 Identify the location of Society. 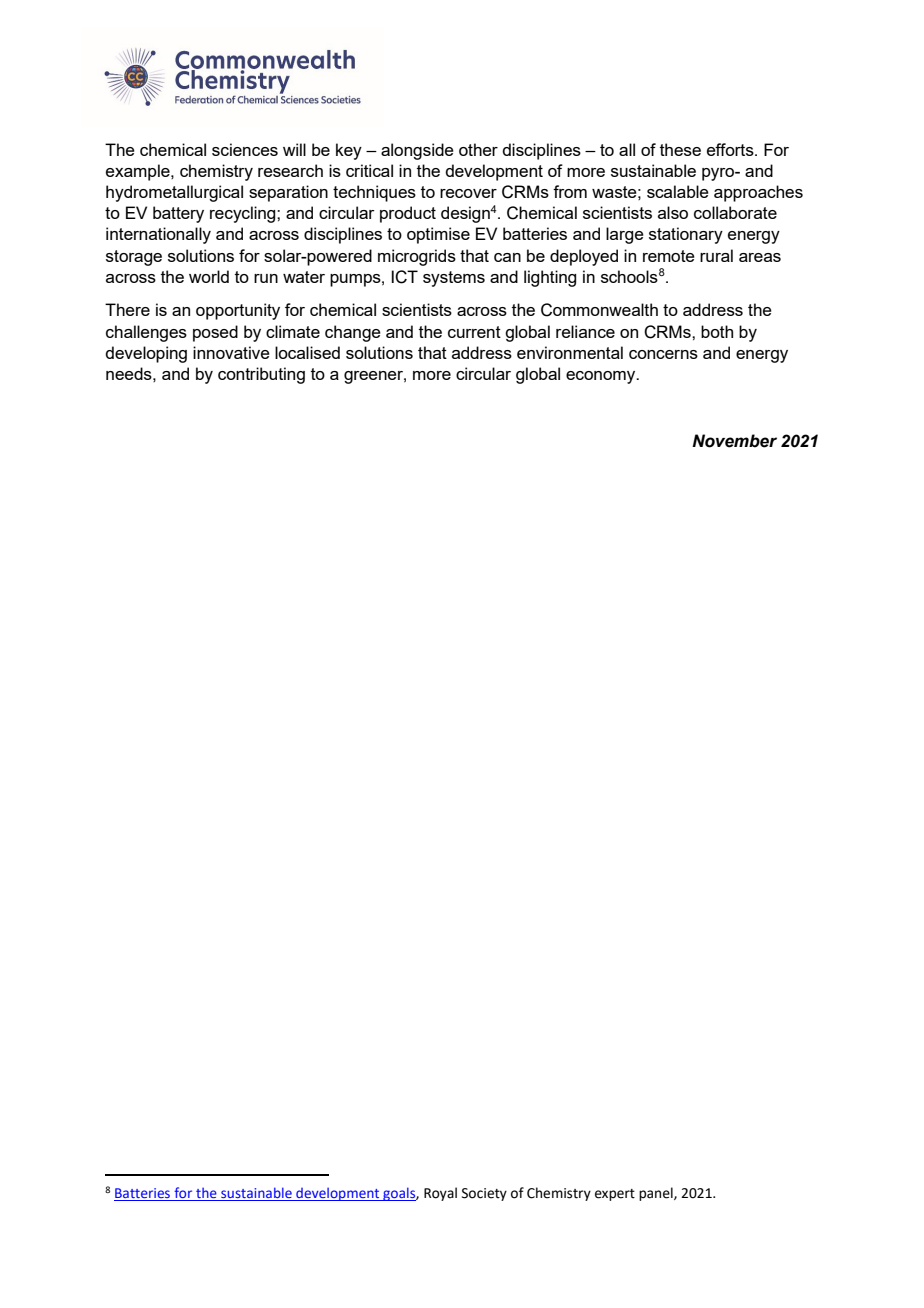
(484, 1194).
